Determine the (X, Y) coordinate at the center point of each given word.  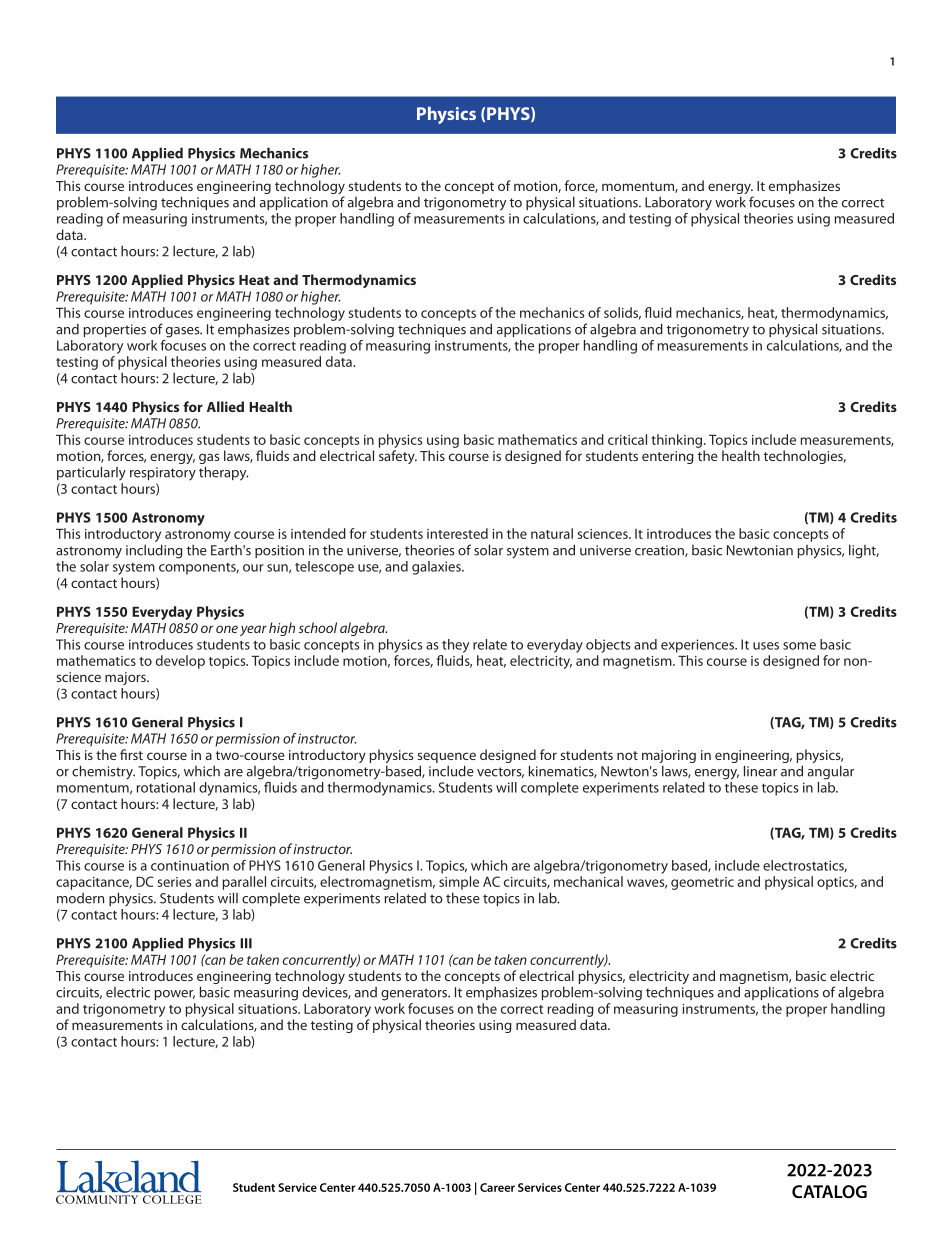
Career (497, 1187)
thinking (678, 441)
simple (459, 883)
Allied (225, 406)
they (455, 646)
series (174, 882)
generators (415, 994)
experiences (698, 646)
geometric (702, 883)
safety (398, 457)
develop (180, 662)
